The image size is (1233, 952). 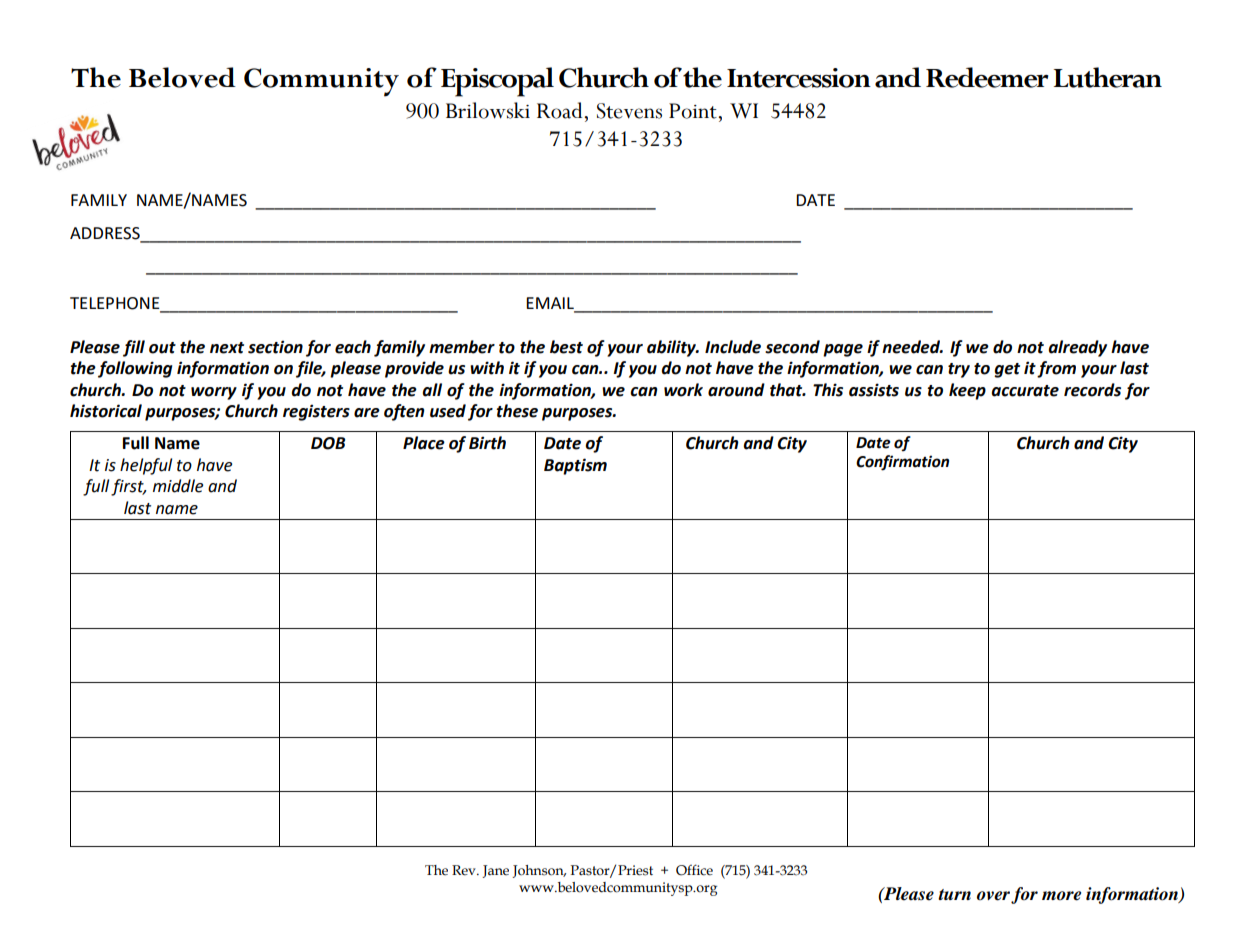 I want to click on best, so click(x=566, y=347).
